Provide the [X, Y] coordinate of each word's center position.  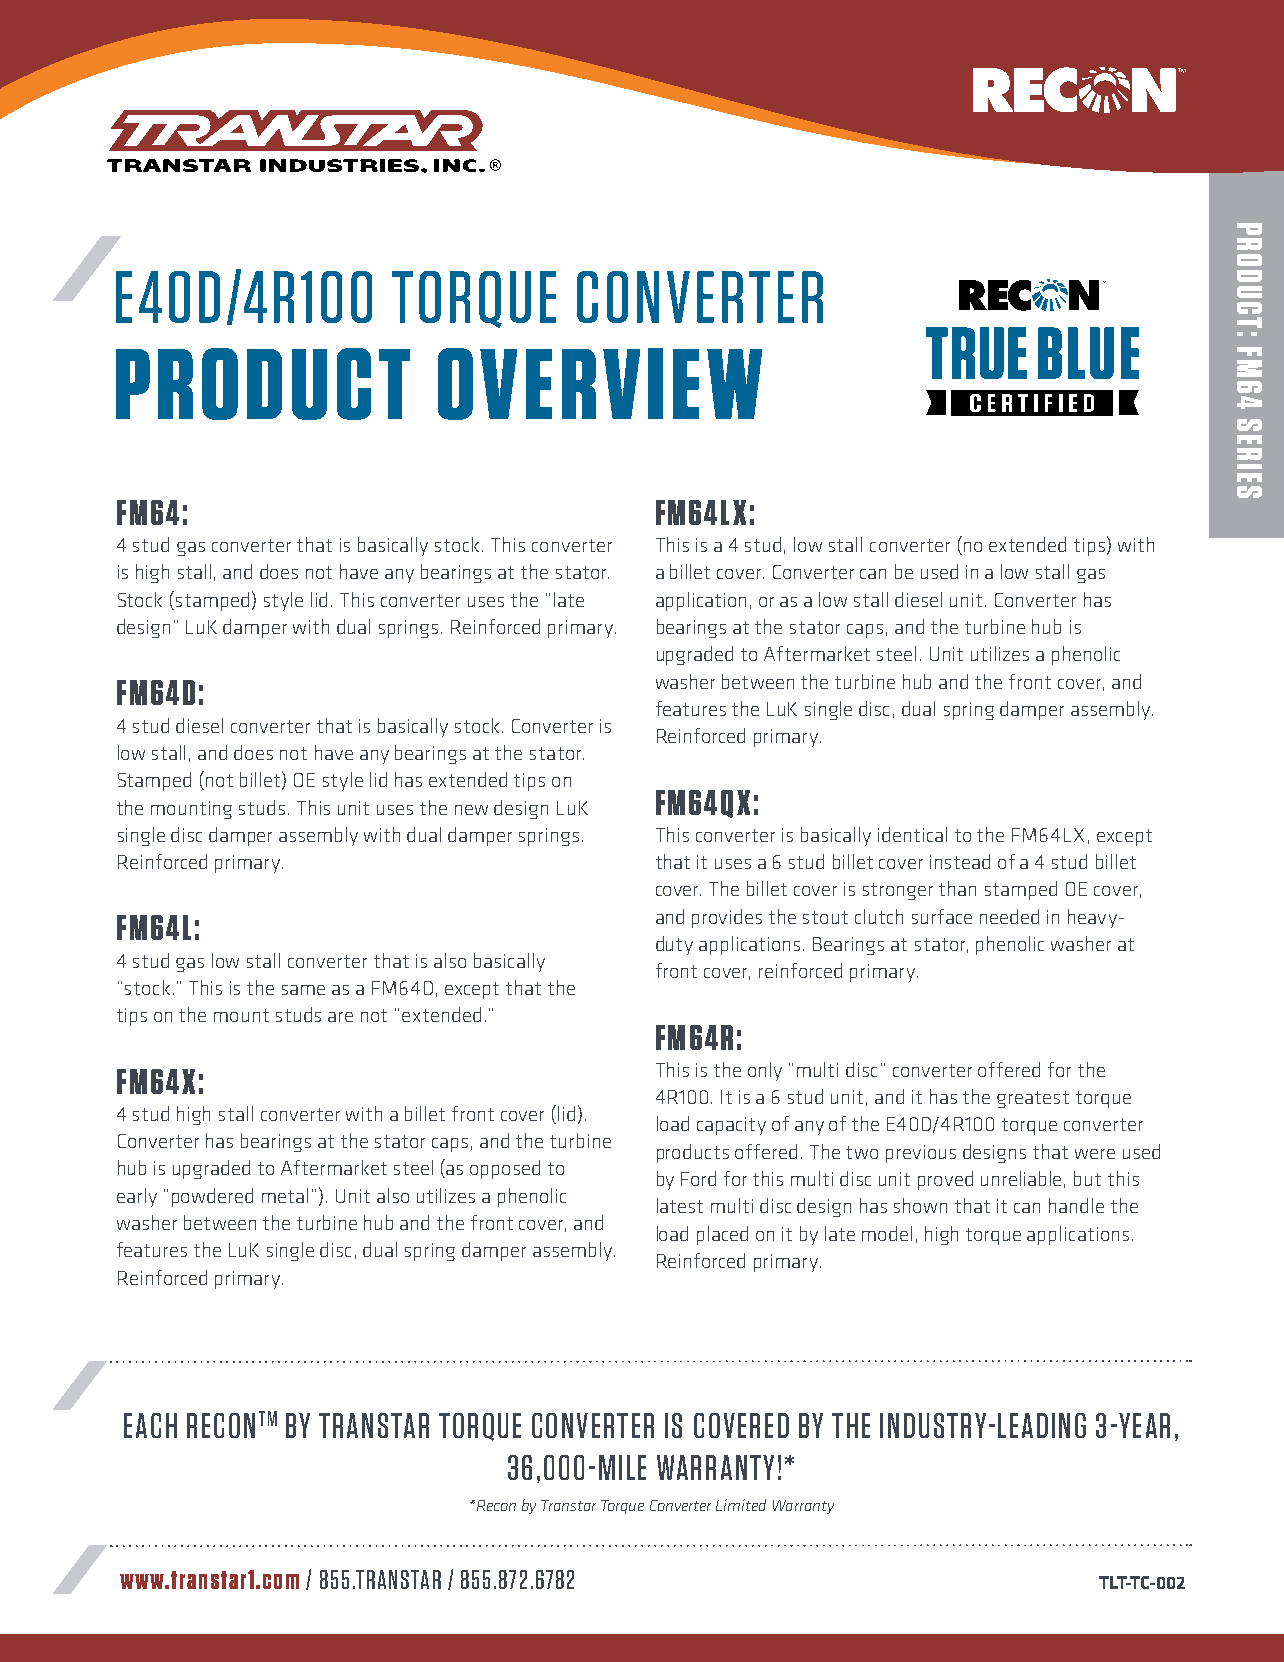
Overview [600, 384]
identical [912, 834]
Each [150, 1425]
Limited [741, 1505]
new [471, 810]
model [887, 1233]
